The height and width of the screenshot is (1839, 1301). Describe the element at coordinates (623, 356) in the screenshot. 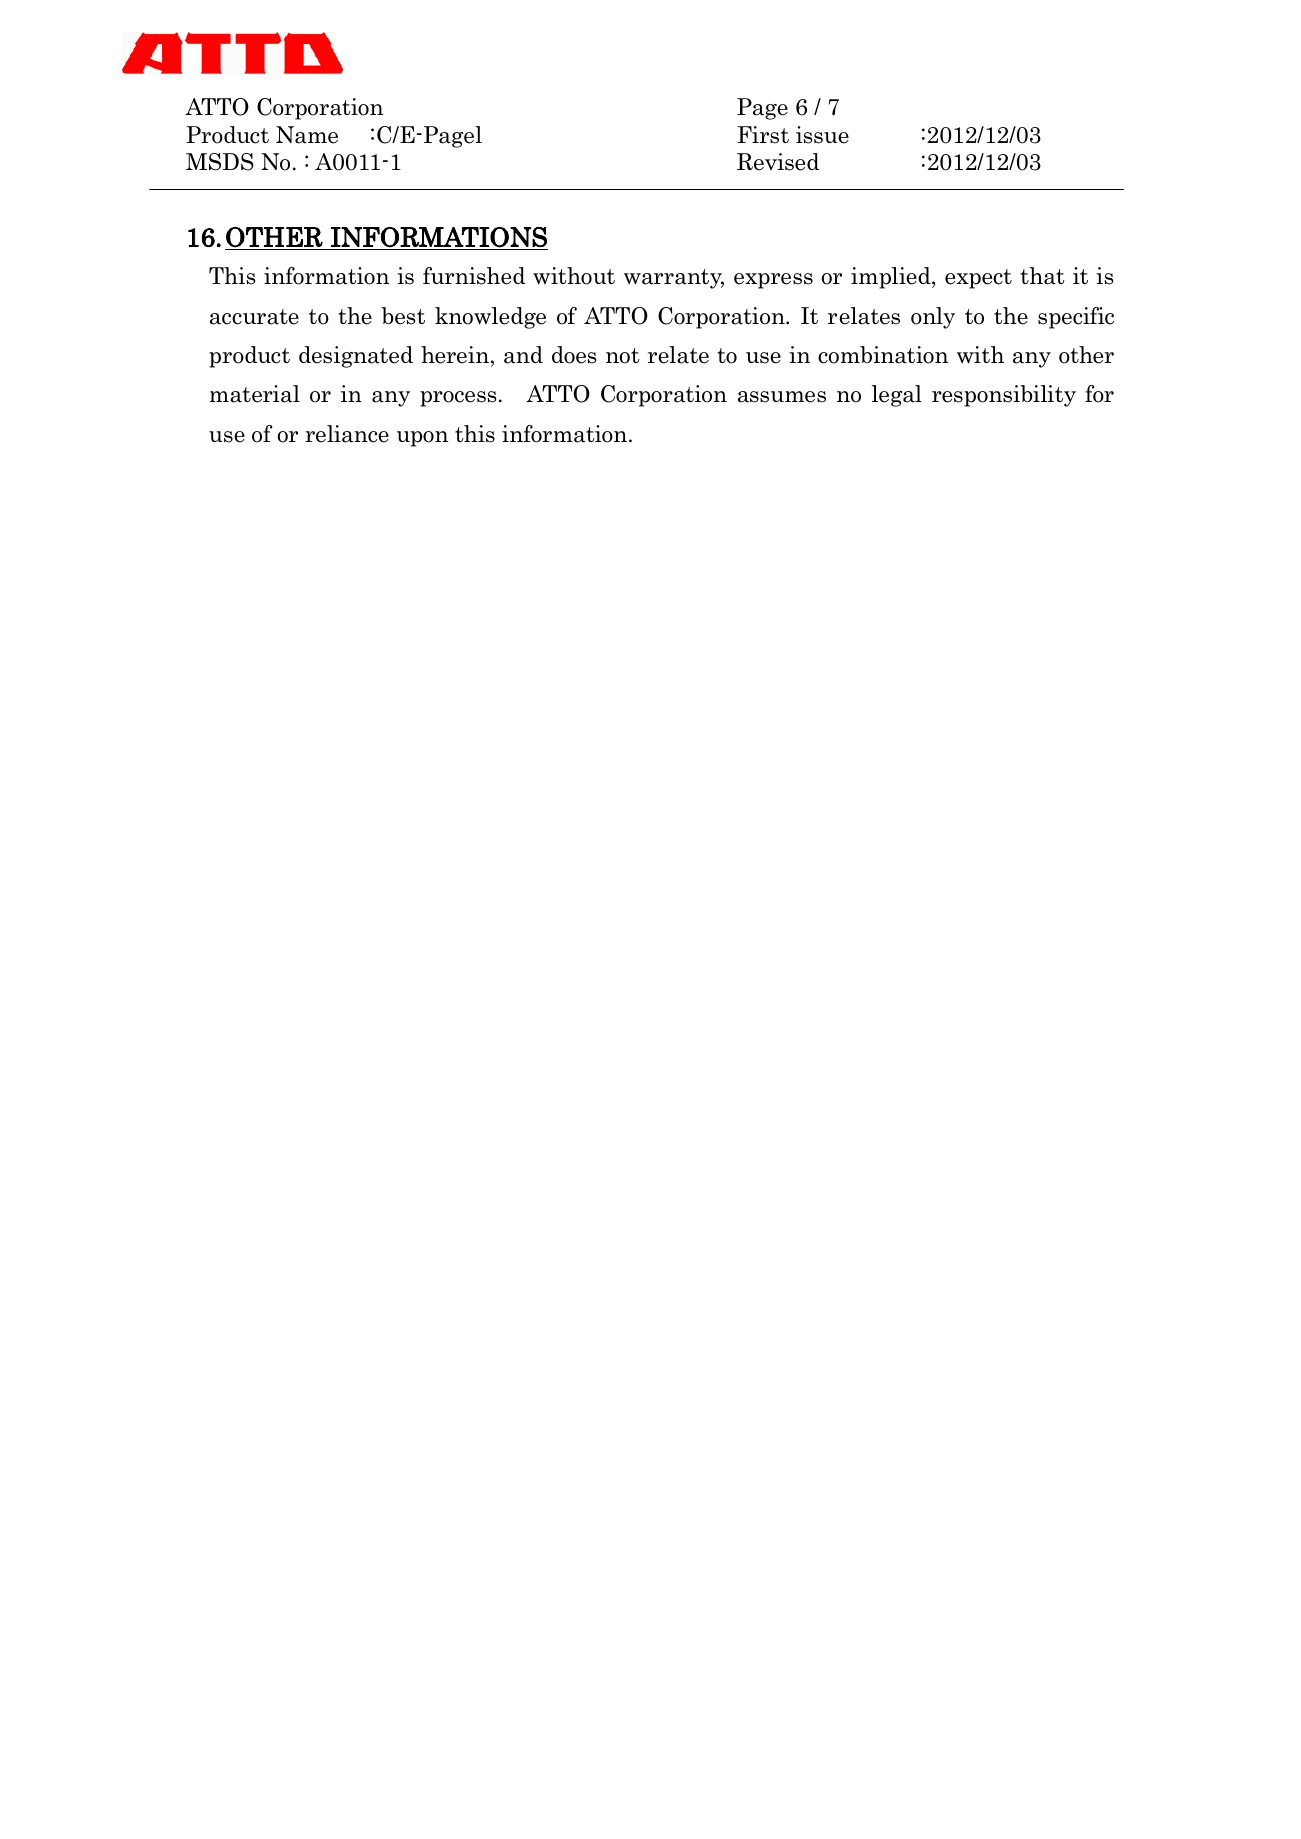

I see `not` at that location.
